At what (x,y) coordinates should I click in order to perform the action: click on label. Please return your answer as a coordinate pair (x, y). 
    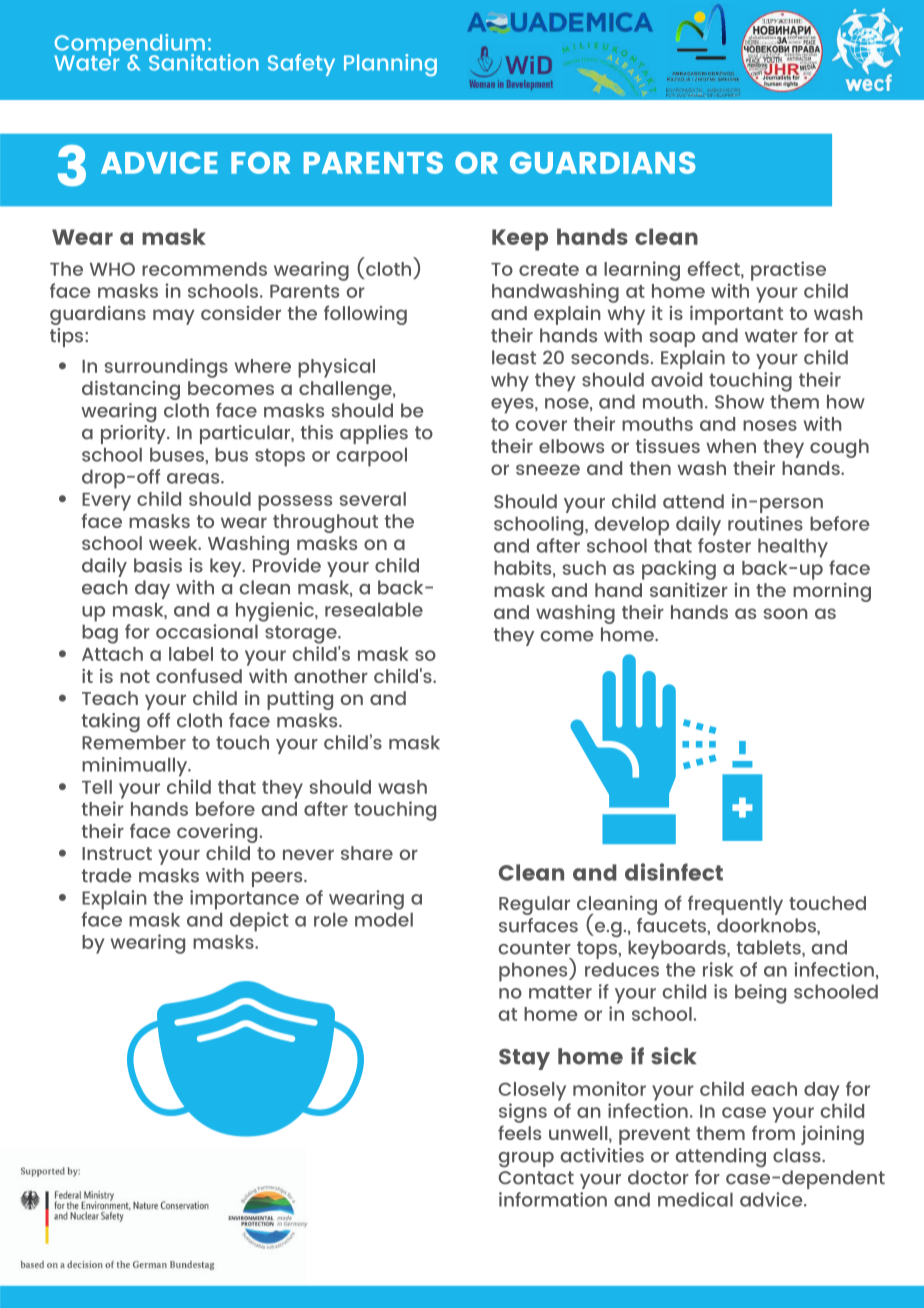
    Looking at the image, I should click on (191, 654).
